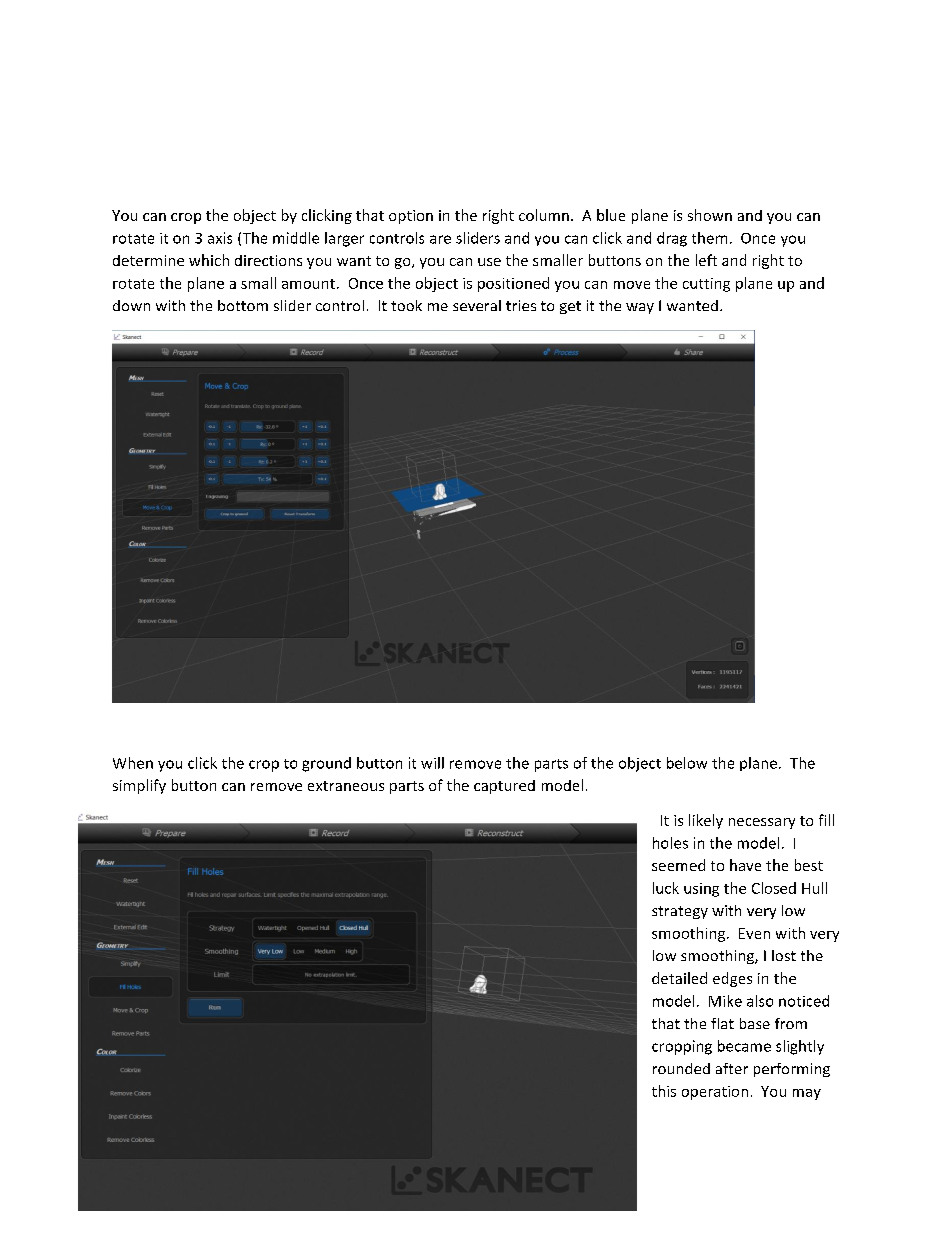 This image has width=952, height=1233. I want to click on this, so click(664, 1091).
